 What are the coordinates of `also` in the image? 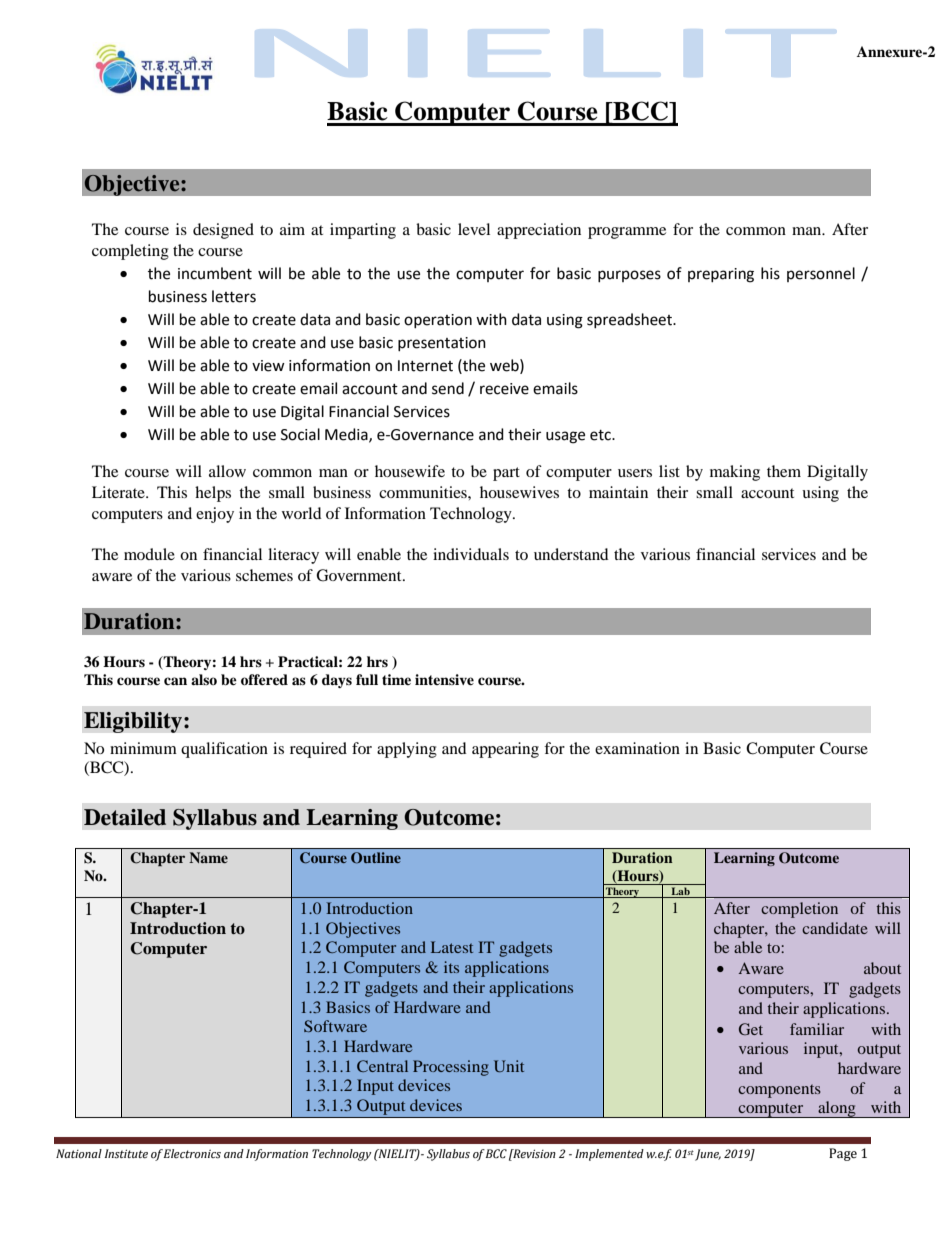 It's located at (204, 679).
